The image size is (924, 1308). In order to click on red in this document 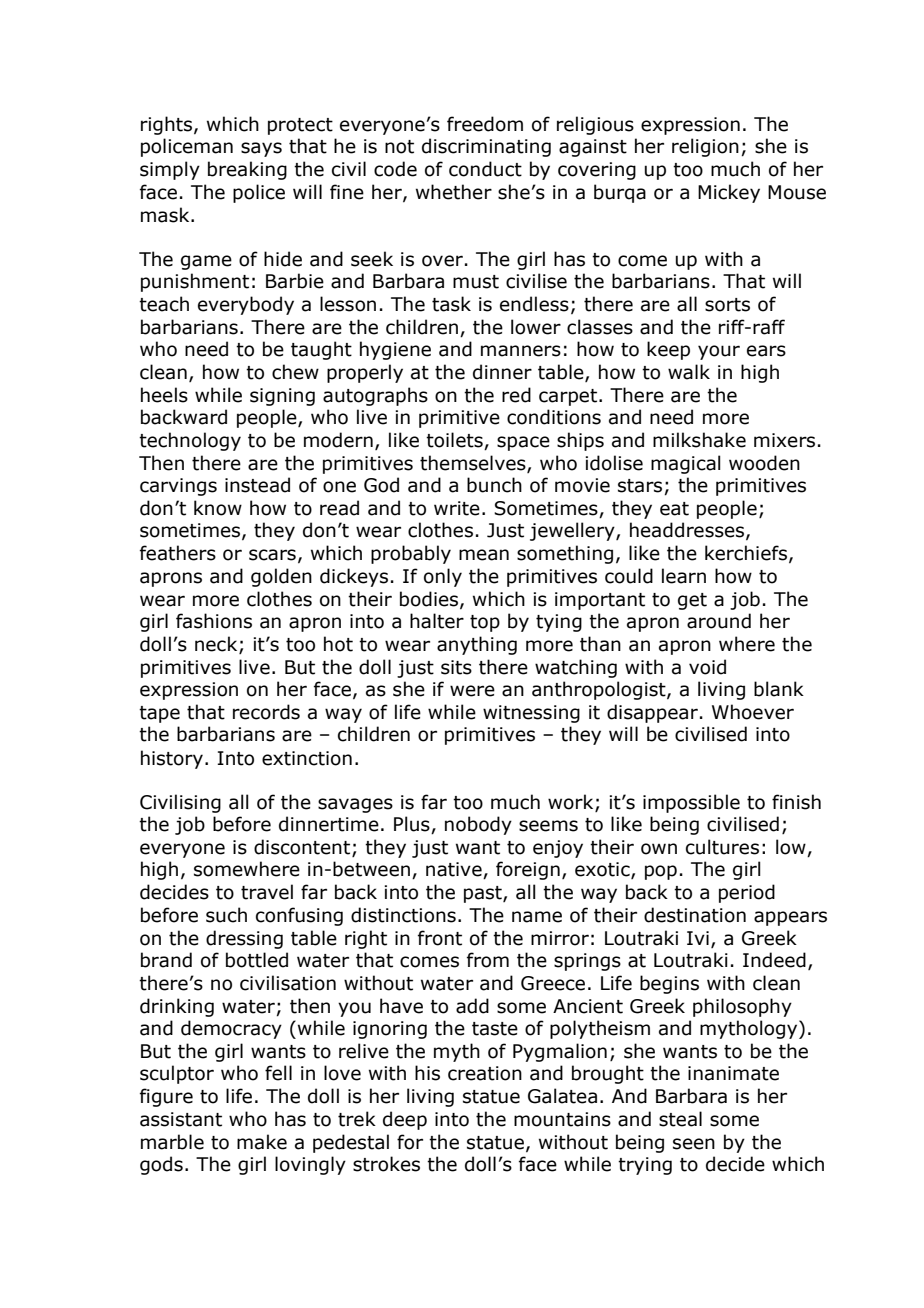, I will do `click(516, 395)`.
